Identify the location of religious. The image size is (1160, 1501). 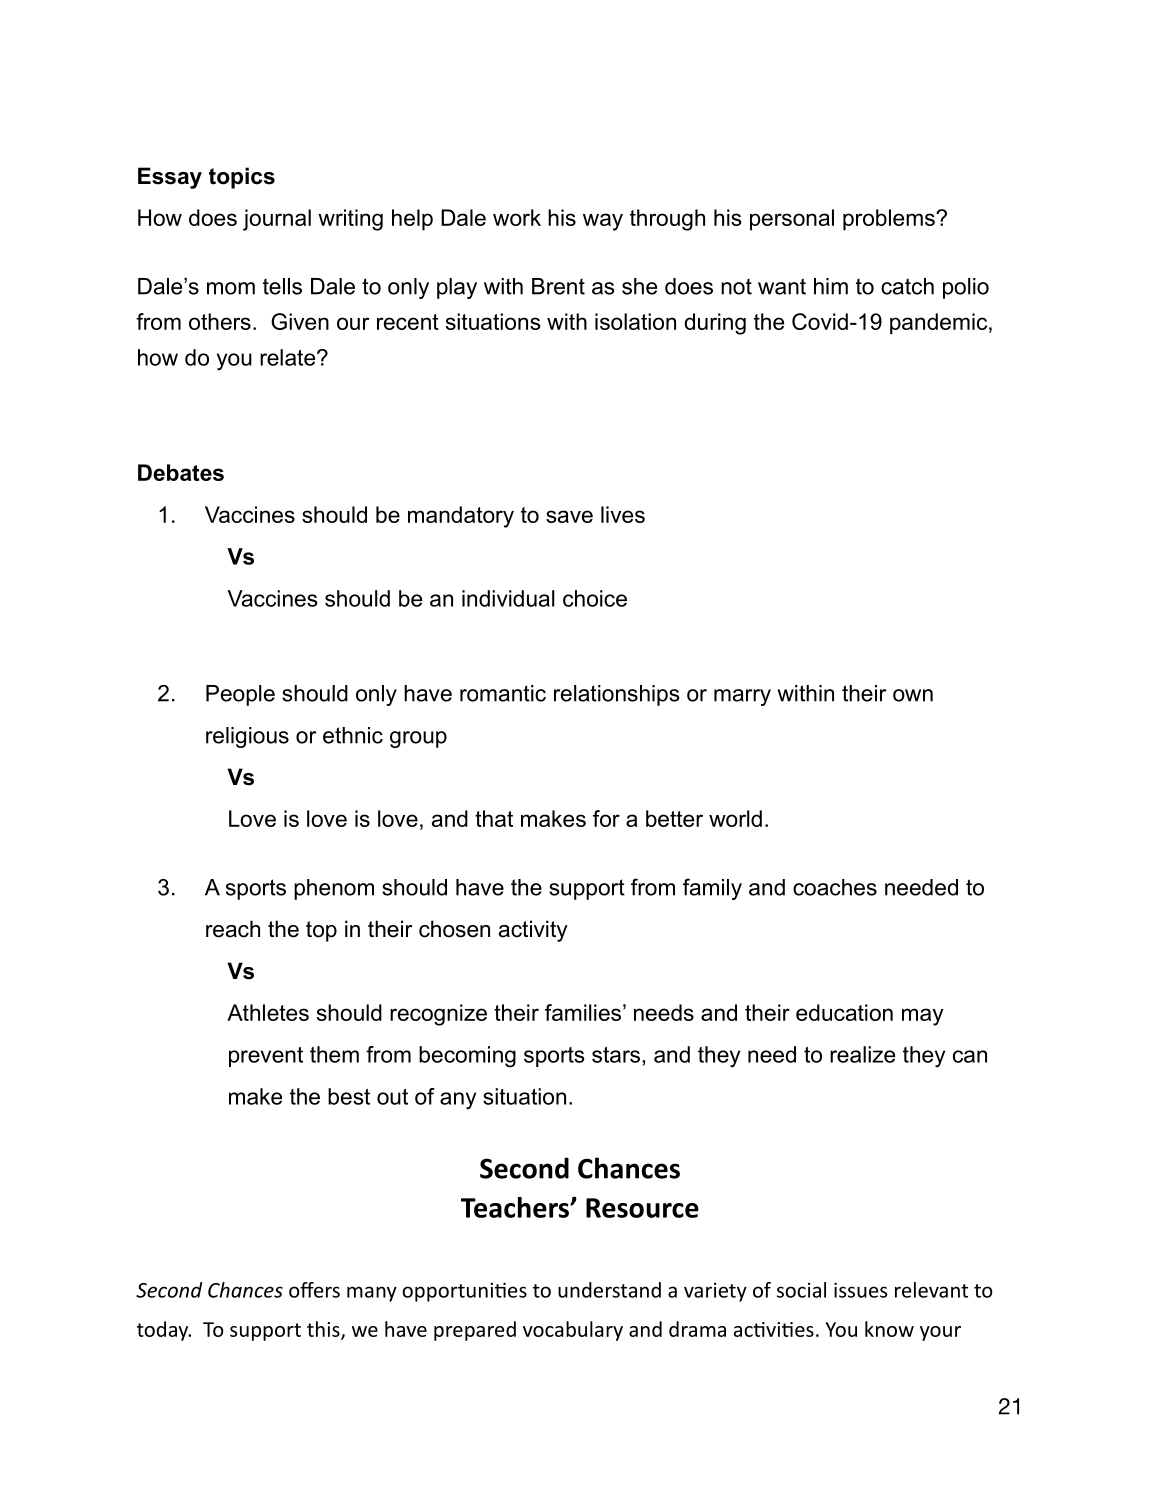
(247, 737).
